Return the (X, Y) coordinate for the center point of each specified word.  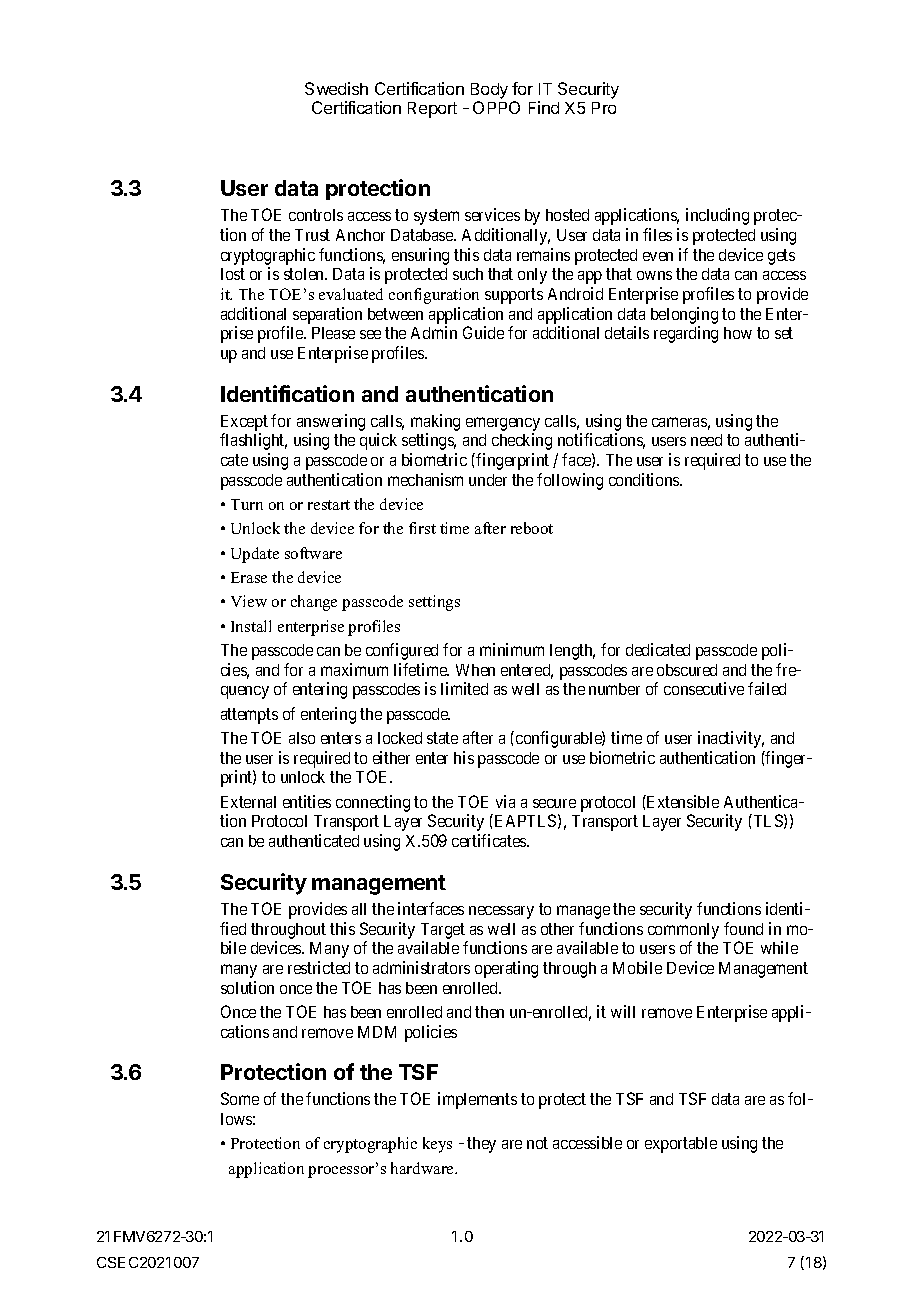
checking (522, 441)
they (481, 1145)
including (717, 216)
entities (307, 801)
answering (331, 424)
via (505, 801)
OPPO (496, 107)
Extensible (682, 801)
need (706, 440)
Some (240, 1098)
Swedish (336, 88)
